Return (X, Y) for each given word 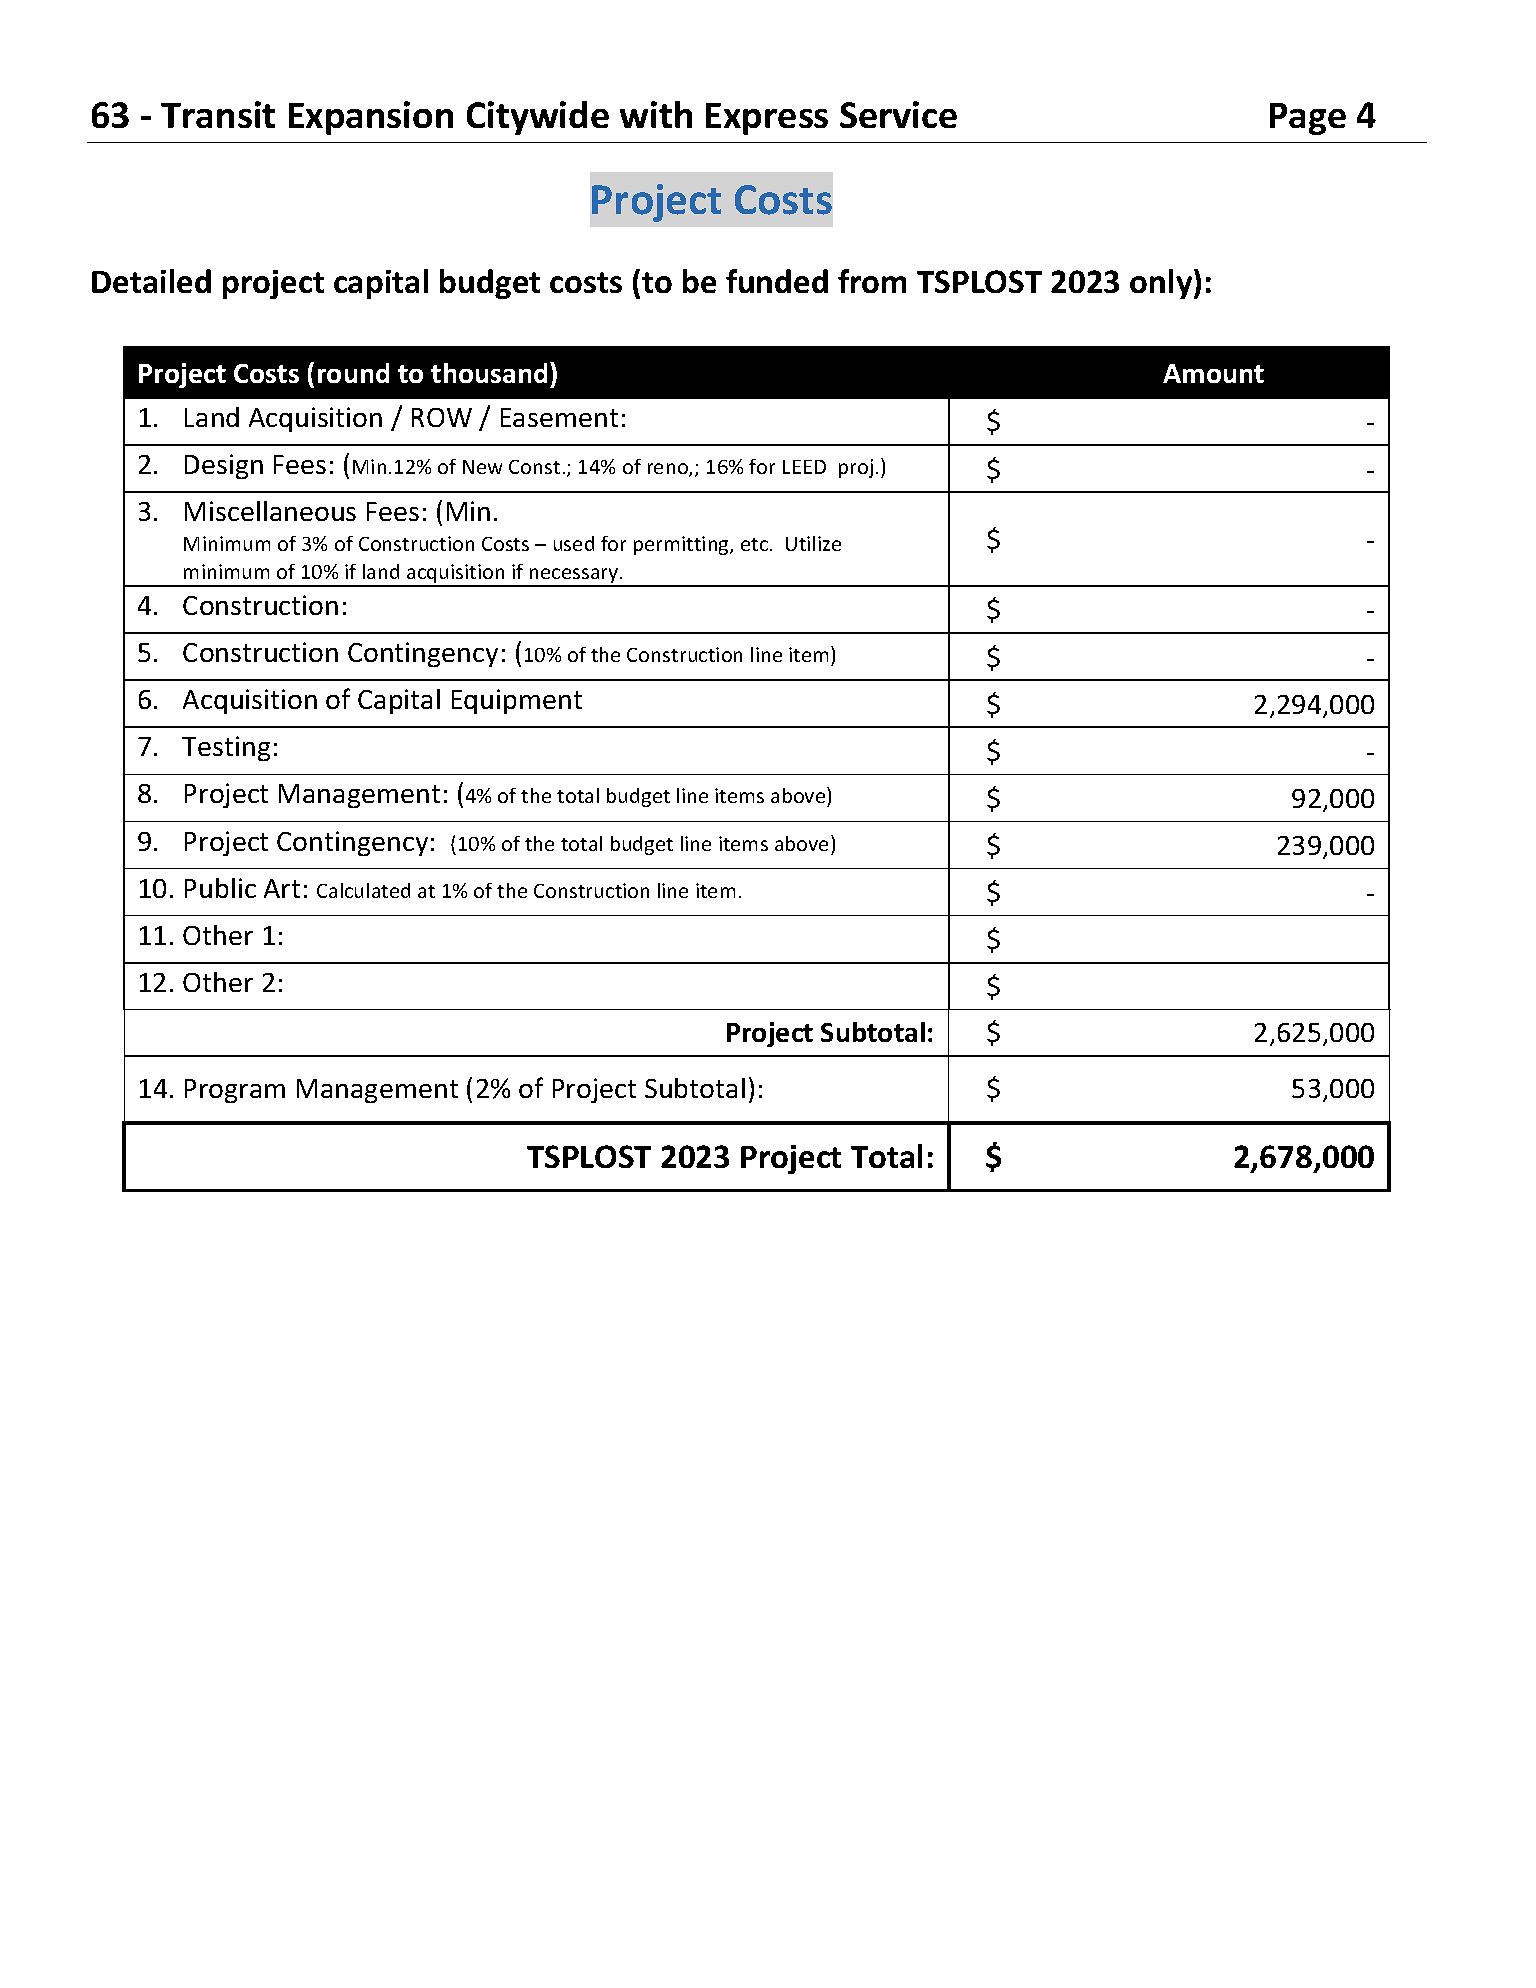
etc (754, 544)
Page (1308, 119)
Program (235, 1091)
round (353, 373)
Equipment (517, 701)
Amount (1213, 373)
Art (282, 888)
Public (220, 888)
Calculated (363, 890)
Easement (559, 417)
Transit (218, 114)
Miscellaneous (270, 511)
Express (767, 119)
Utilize (813, 543)
